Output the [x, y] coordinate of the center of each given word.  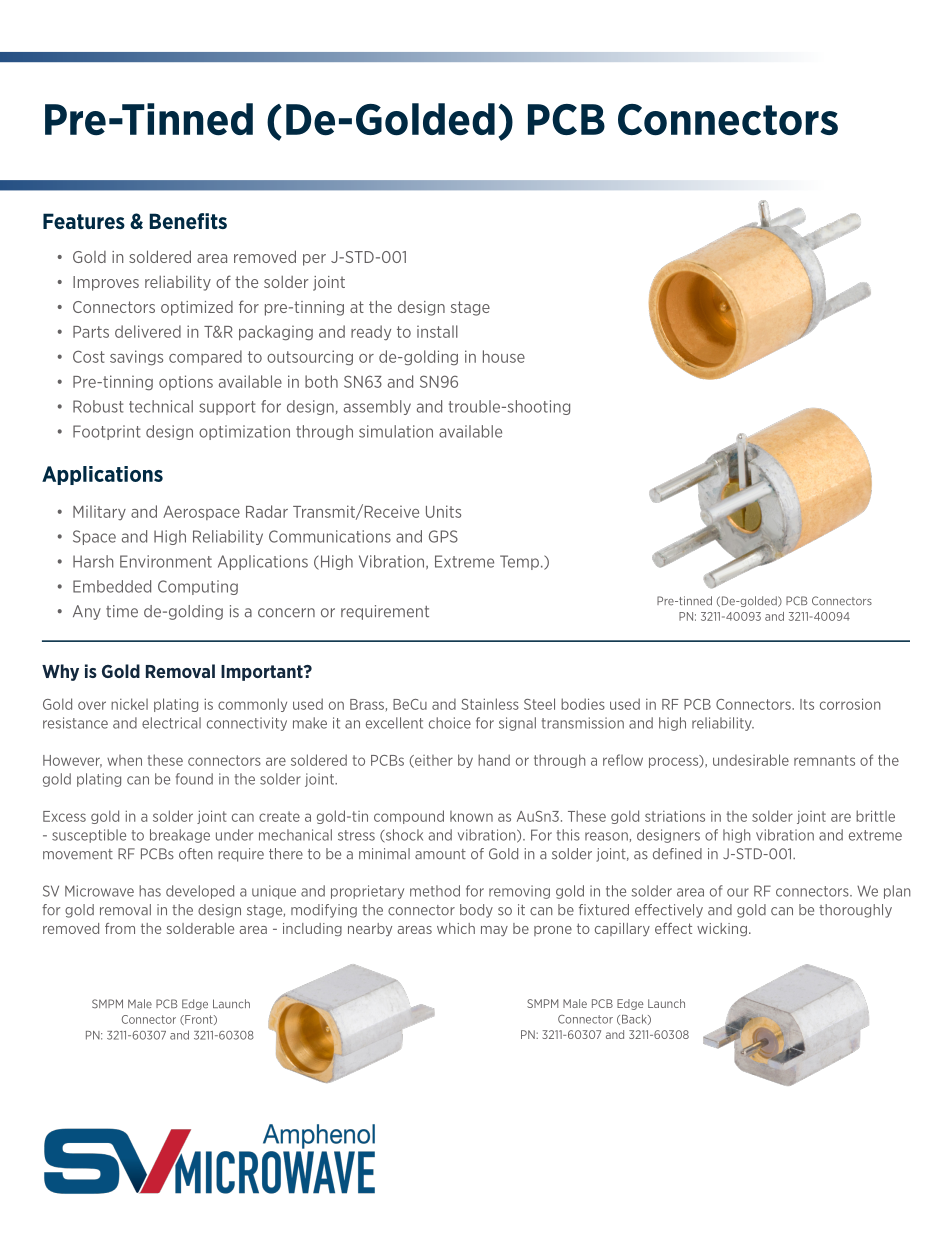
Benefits [188, 221]
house [504, 356]
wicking [722, 930]
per [314, 260]
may [494, 931]
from [120, 928]
